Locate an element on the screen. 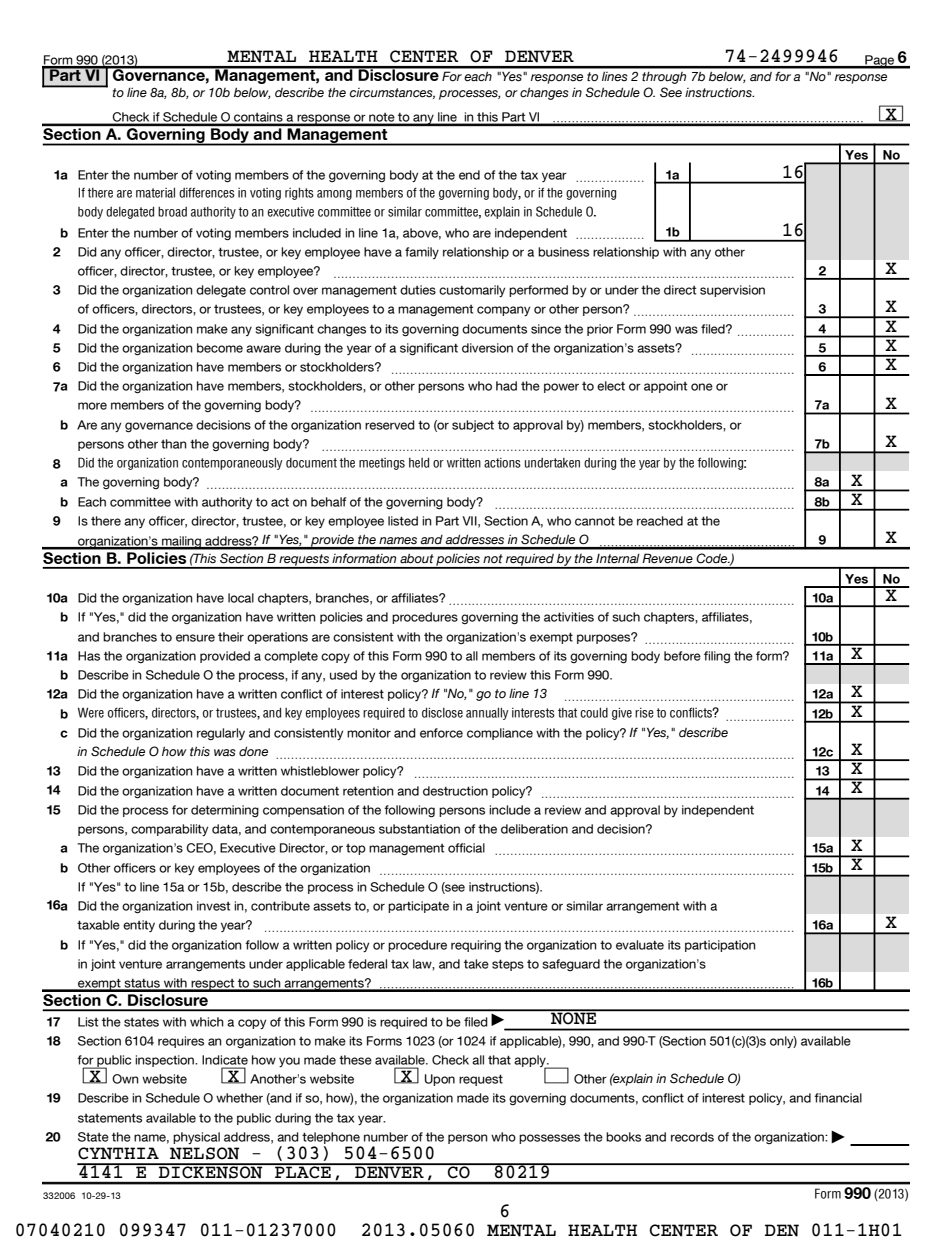 This screenshot has width=952, height=1257. supervision is located at coordinates (732, 291).
